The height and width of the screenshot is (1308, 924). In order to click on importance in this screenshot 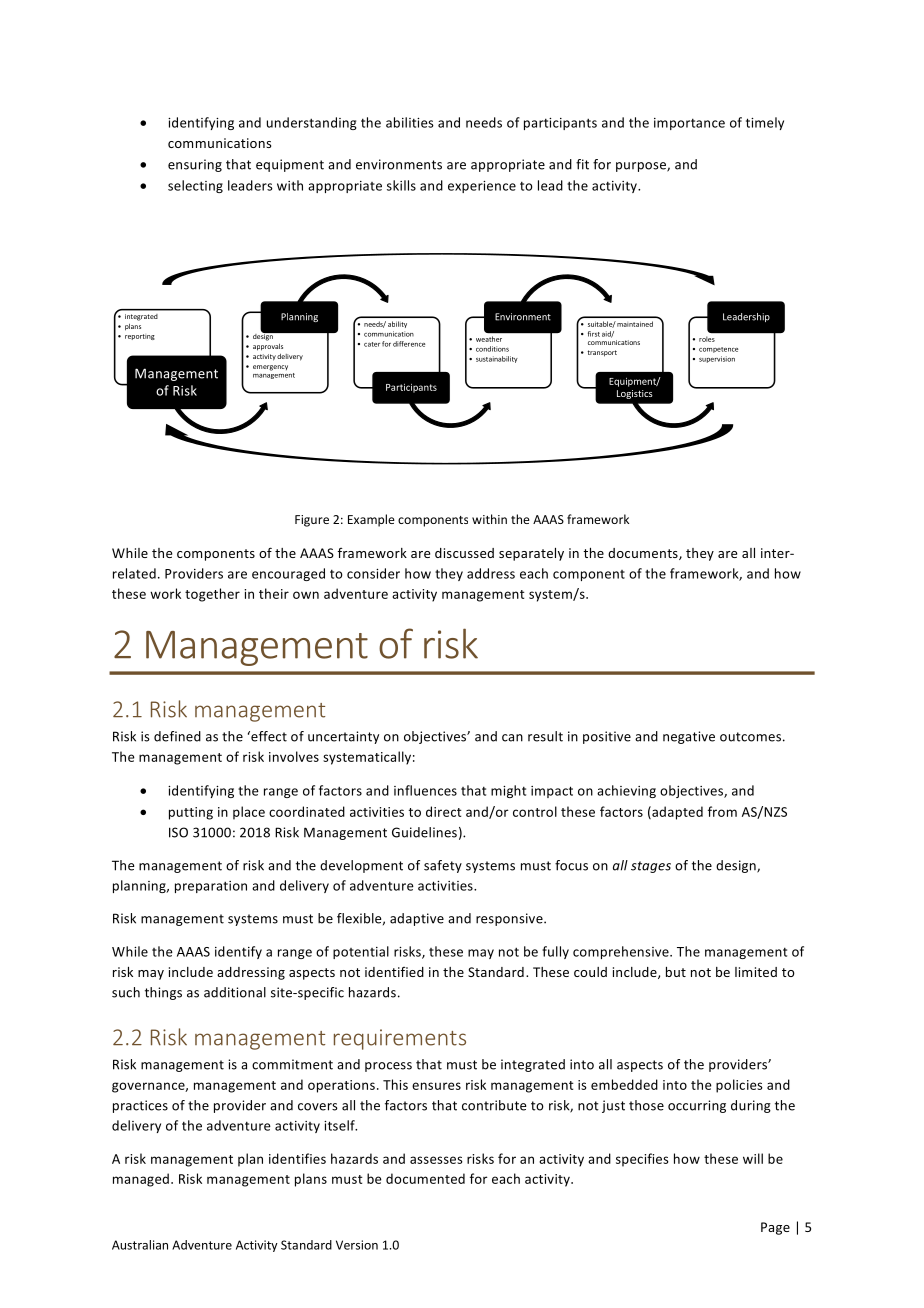, I will do `click(689, 124)`.
